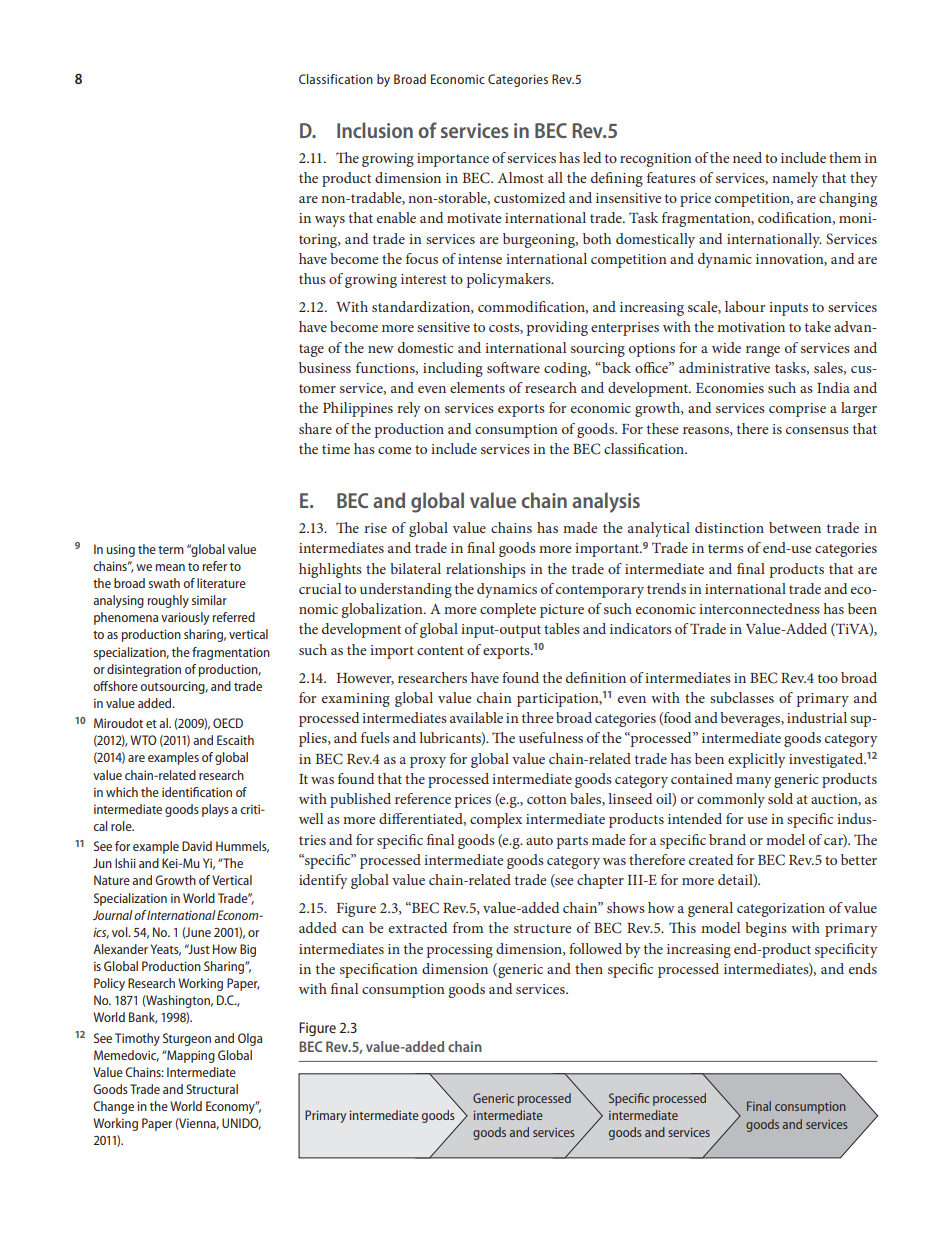  What do you see at coordinates (212, 1089) in the screenshot?
I see `Structural` at bounding box center [212, 1089].
